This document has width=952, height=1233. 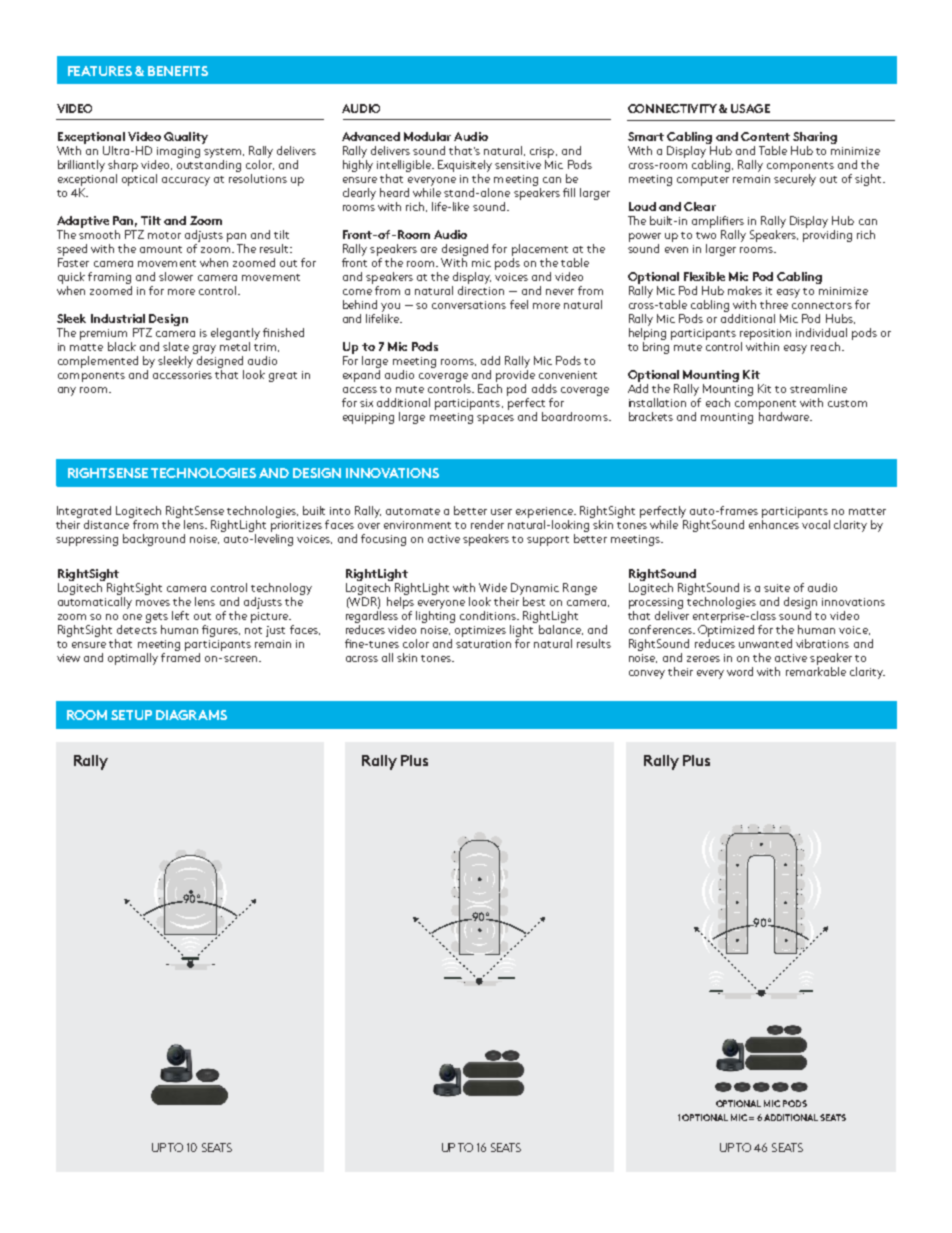 I want to click on user, so click(x=501, y=512).
